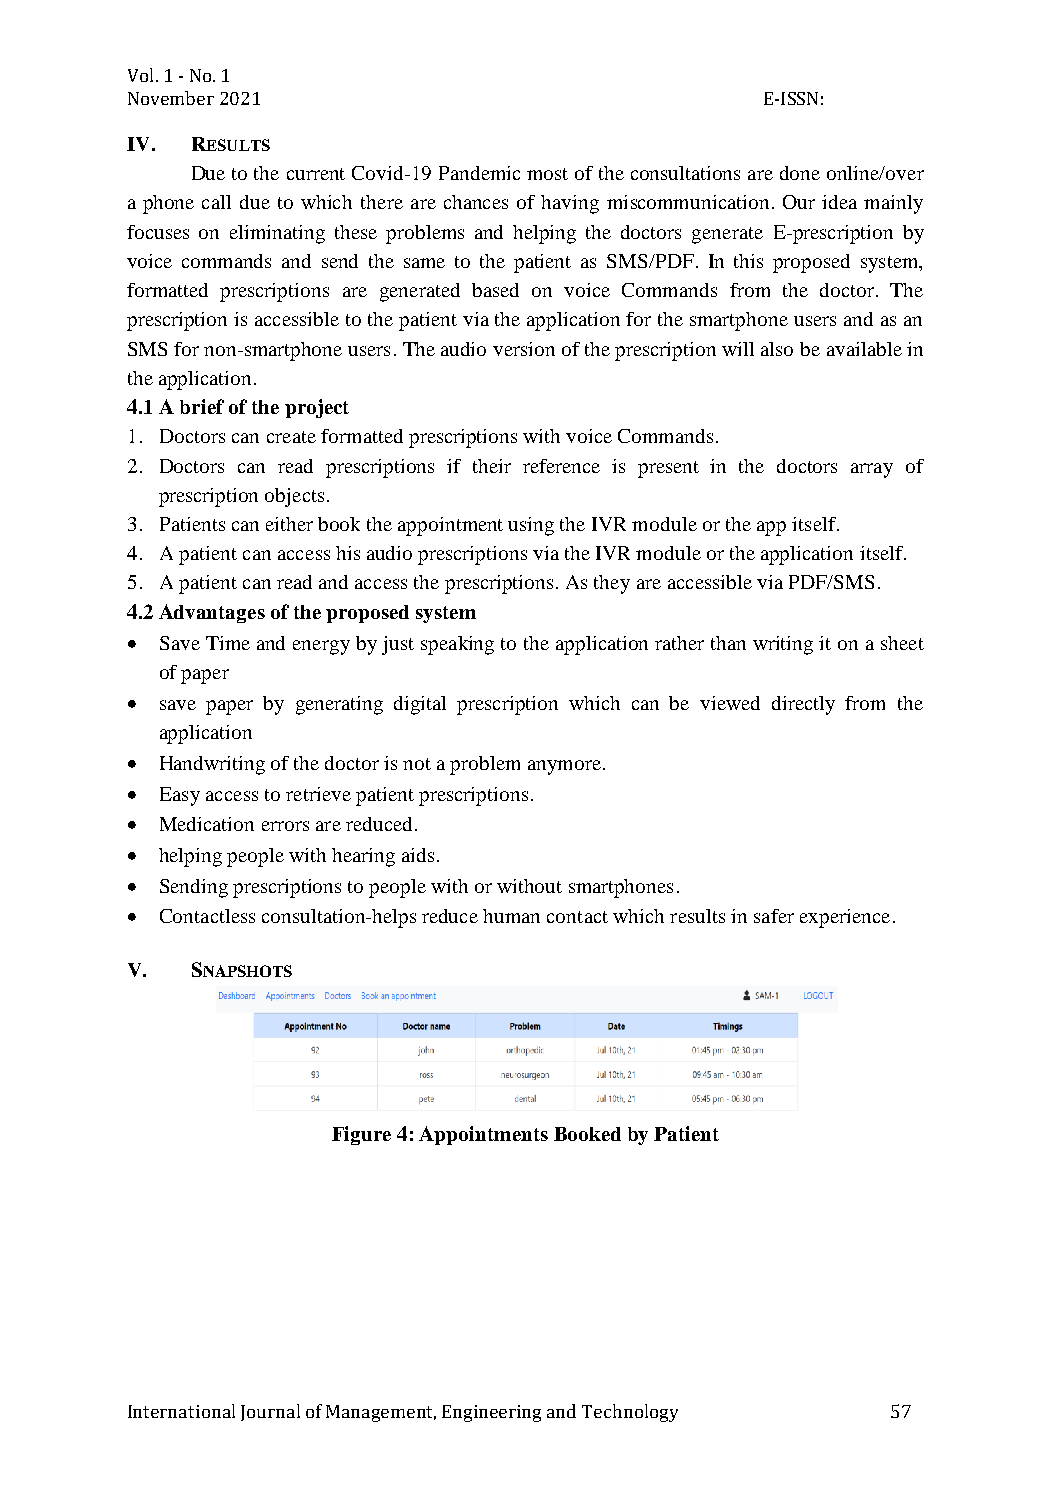  What do you see at coordinates (491, 1413) in the screenshot?
I see `Engineering` at bounding box center [491, 1413].
